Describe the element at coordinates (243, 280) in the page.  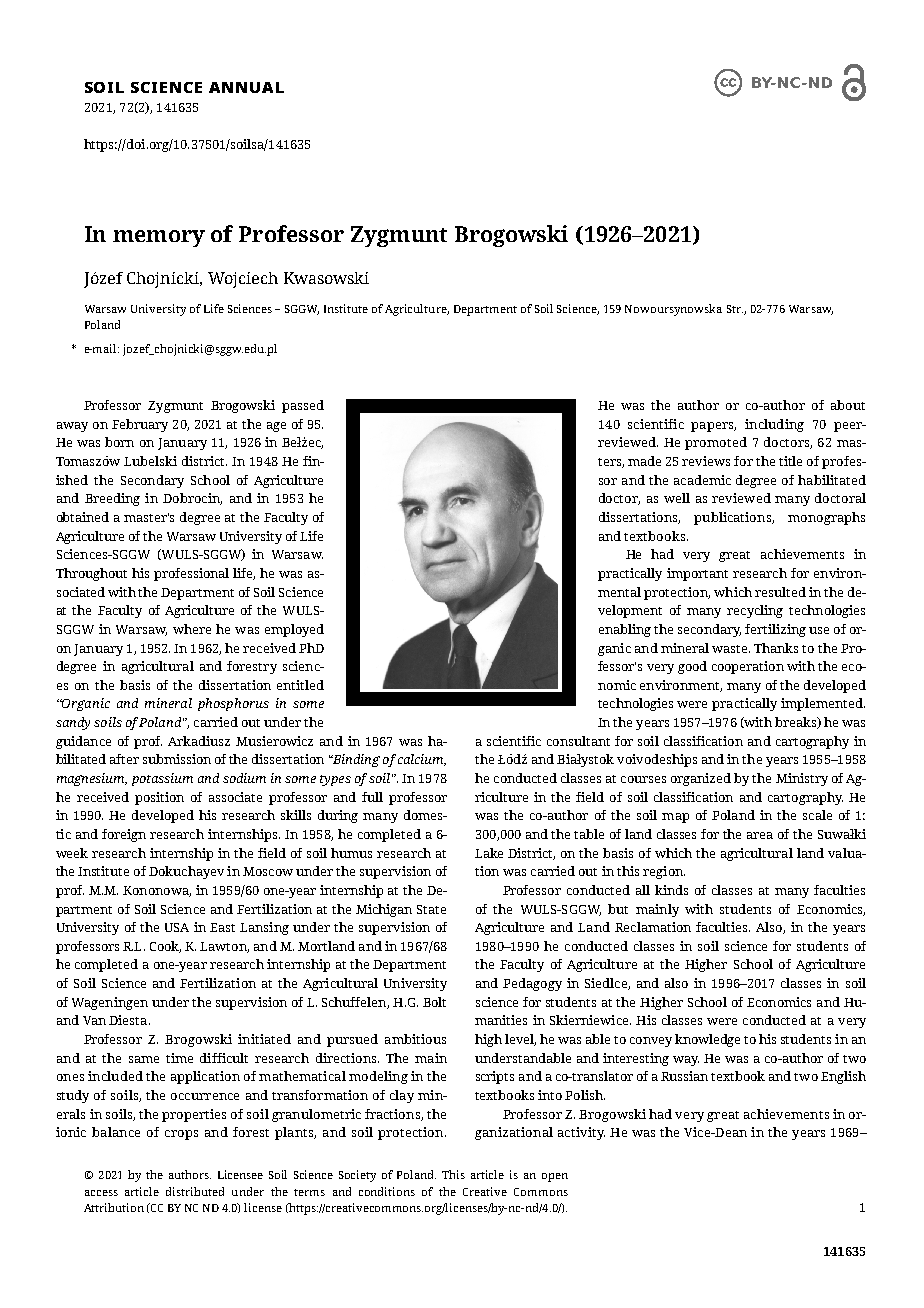
I see `Wojciech` at that location.
